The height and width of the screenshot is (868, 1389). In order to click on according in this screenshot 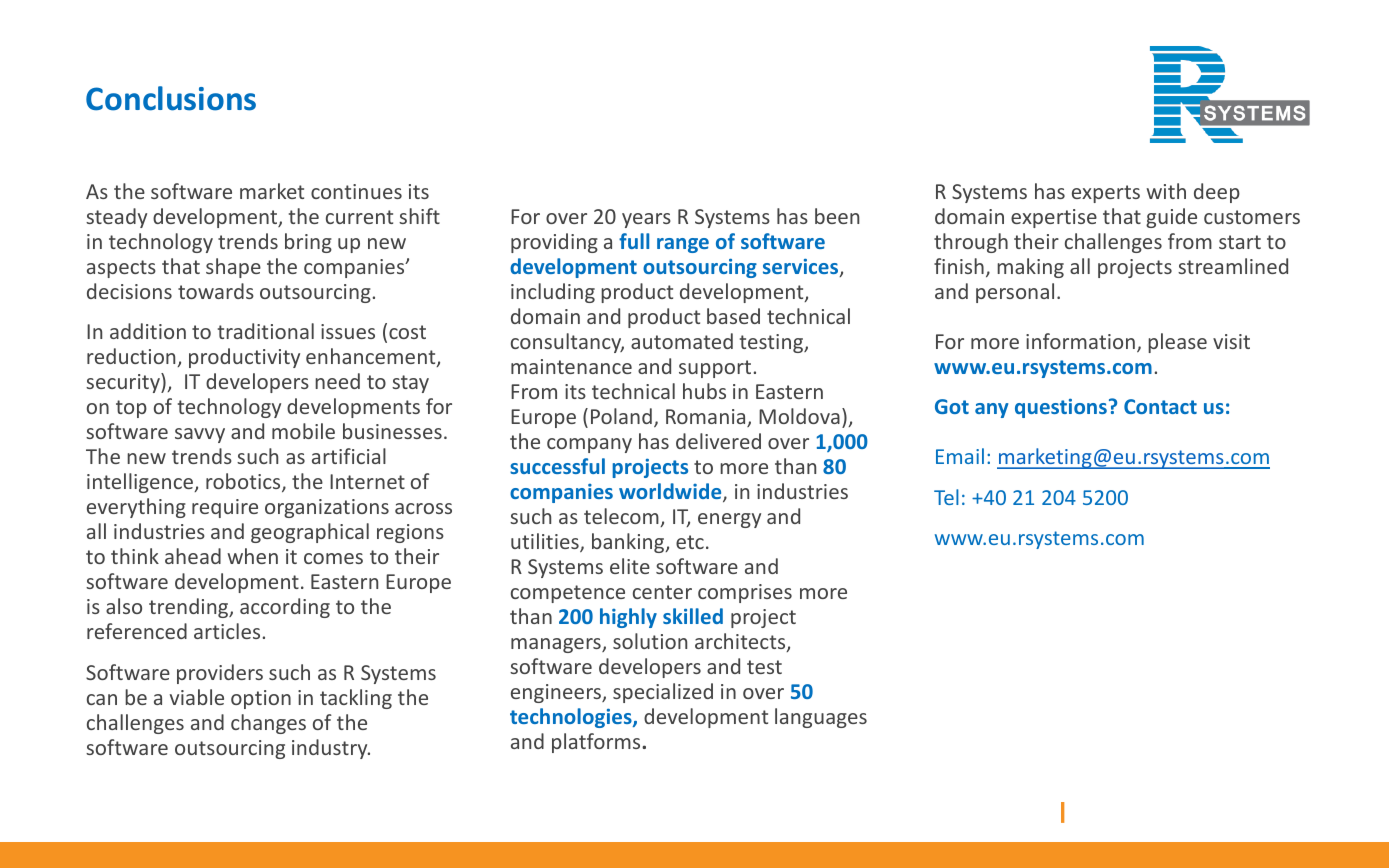, I will do `click(285, 608)`.
